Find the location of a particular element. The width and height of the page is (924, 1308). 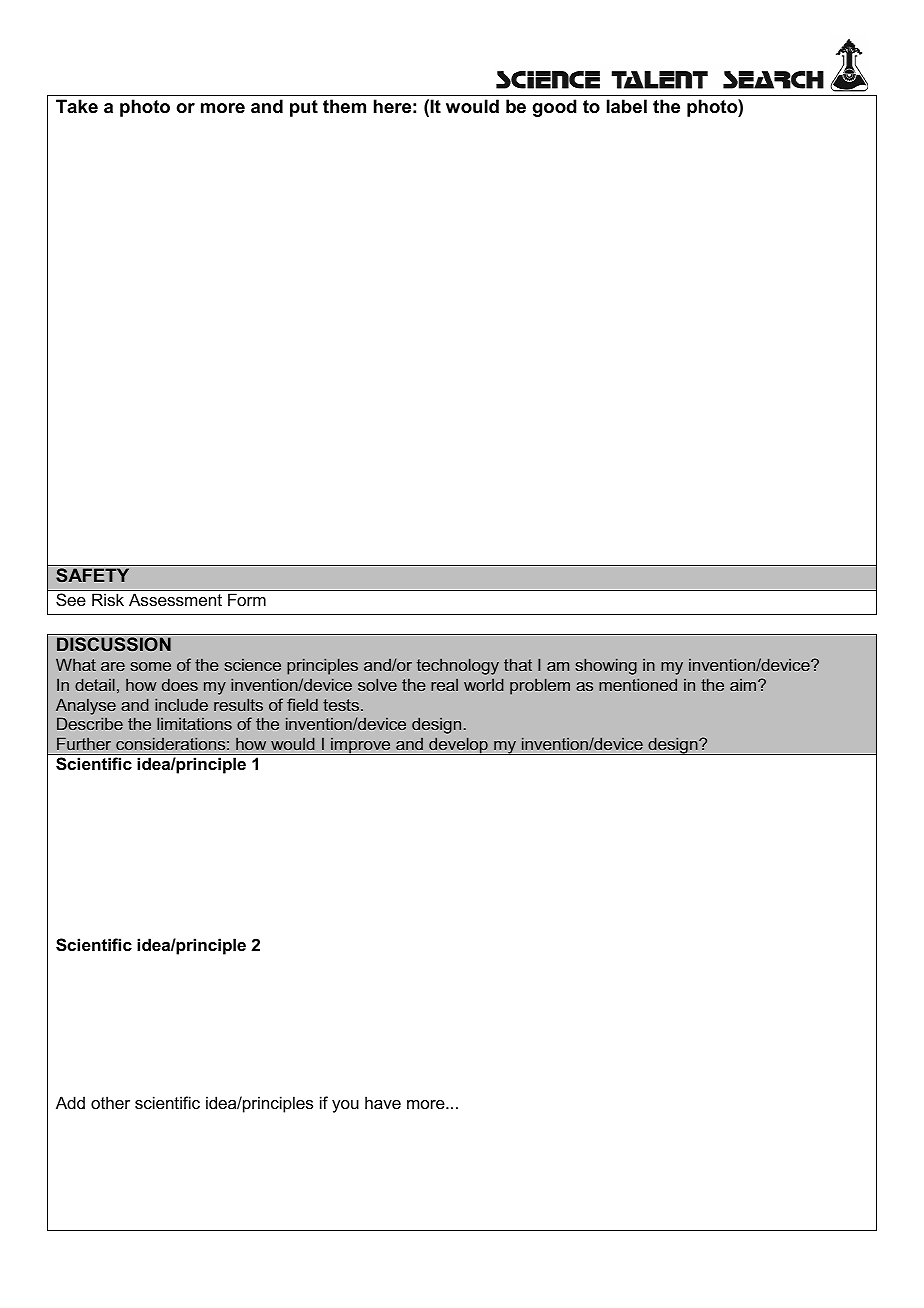

showing is located at coordinates (606, 666).
